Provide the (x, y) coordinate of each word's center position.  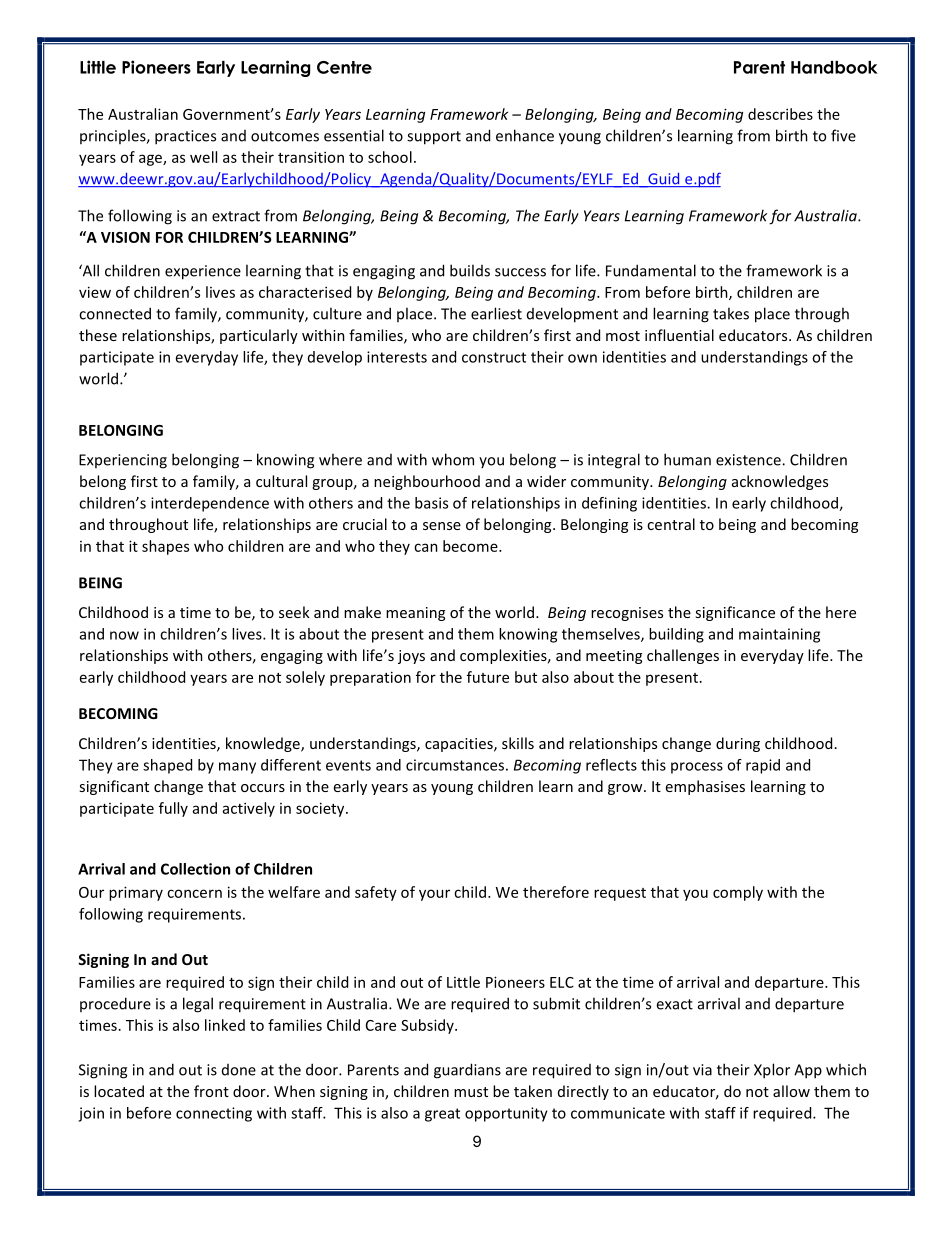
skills (518, 743)
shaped (167, 766)
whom (453, 459)
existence (749, 460)
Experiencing (123, 461)
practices (185, 137)
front (211, 1091)
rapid (763, 766)
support (434, 138)
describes (780, 114)
